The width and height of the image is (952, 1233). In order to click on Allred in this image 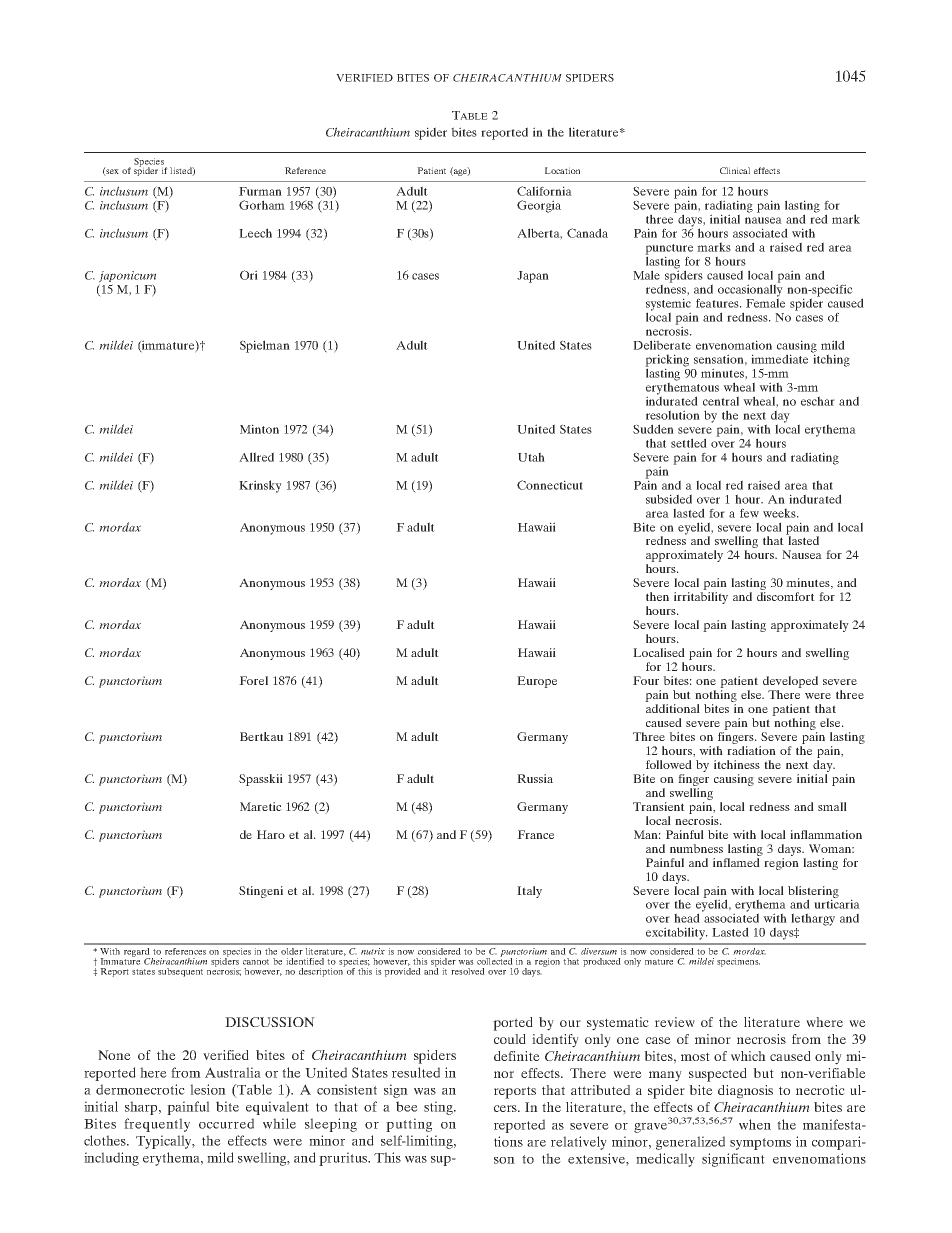, I will do `click(256, 457)`.
